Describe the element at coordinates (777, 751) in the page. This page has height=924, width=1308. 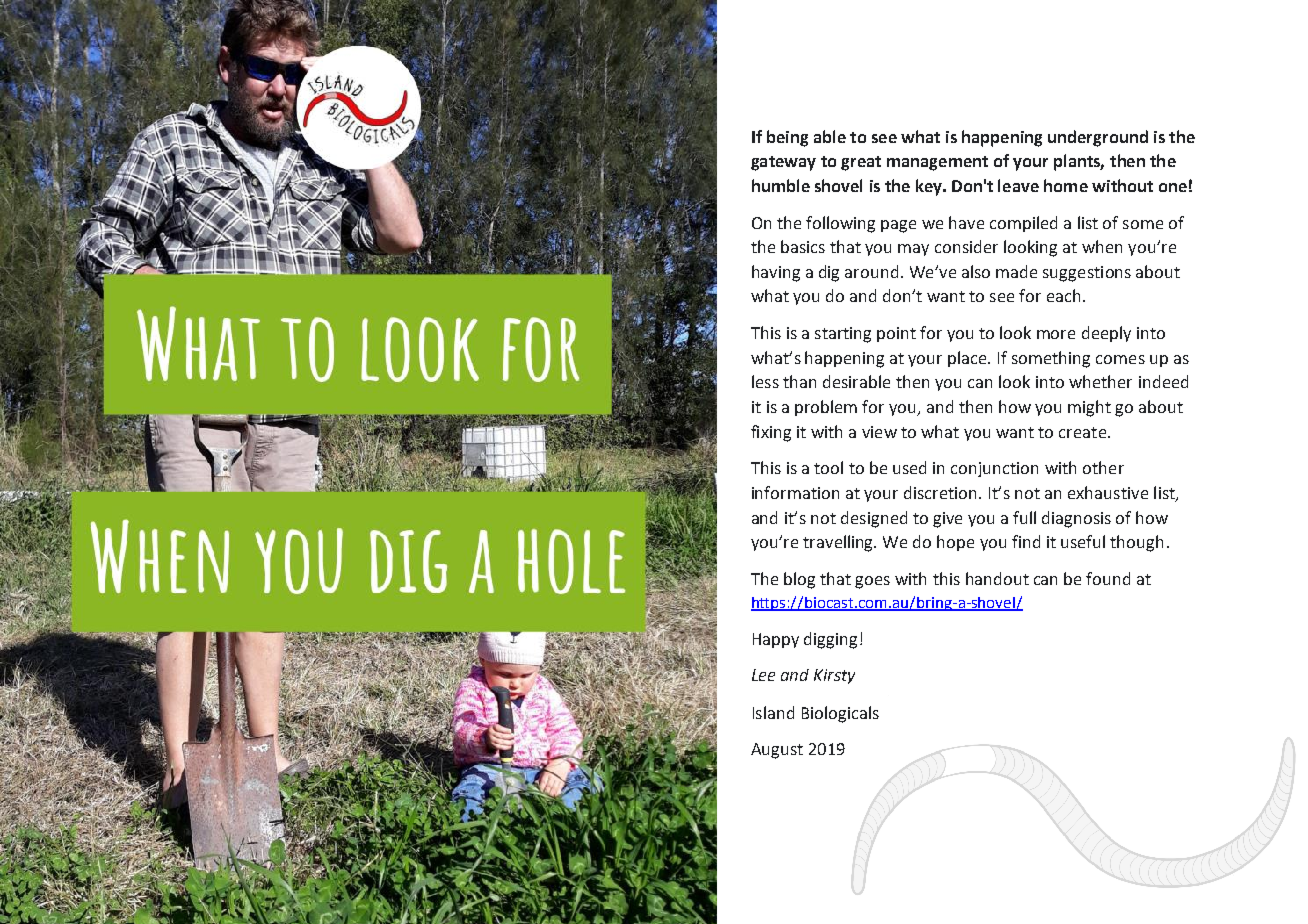
I see `August` at that location.
